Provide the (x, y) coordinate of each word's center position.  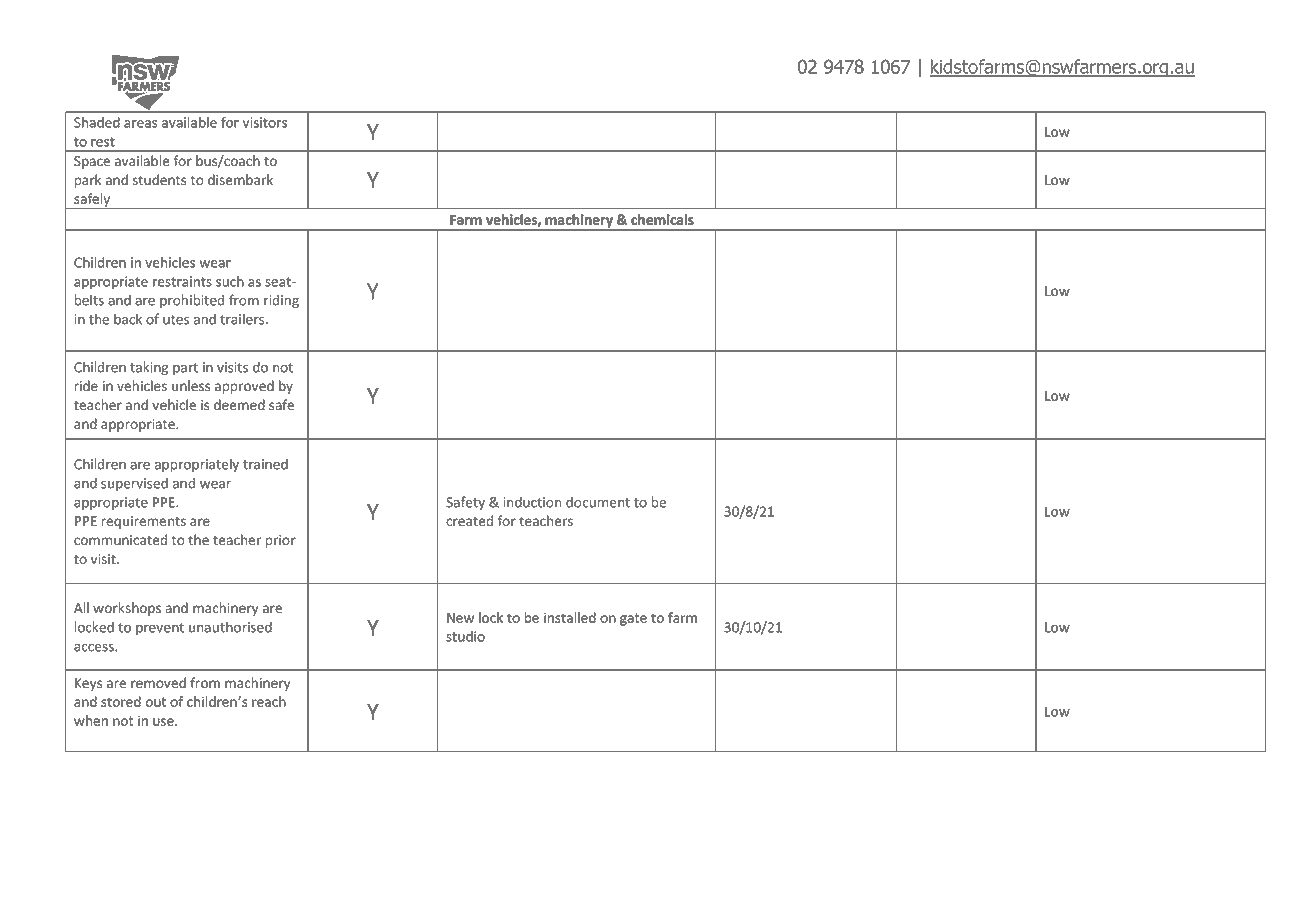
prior (281, 541)
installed (570, 617)
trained (265, 464)
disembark (240, 180)
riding (281, 301)
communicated (120, 540)
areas (141, 124)
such (230, 281)
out (156, 702)
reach (269, 701)
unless (191, 386)
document (598, 502)
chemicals (662, 219)
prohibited (192, 301)
